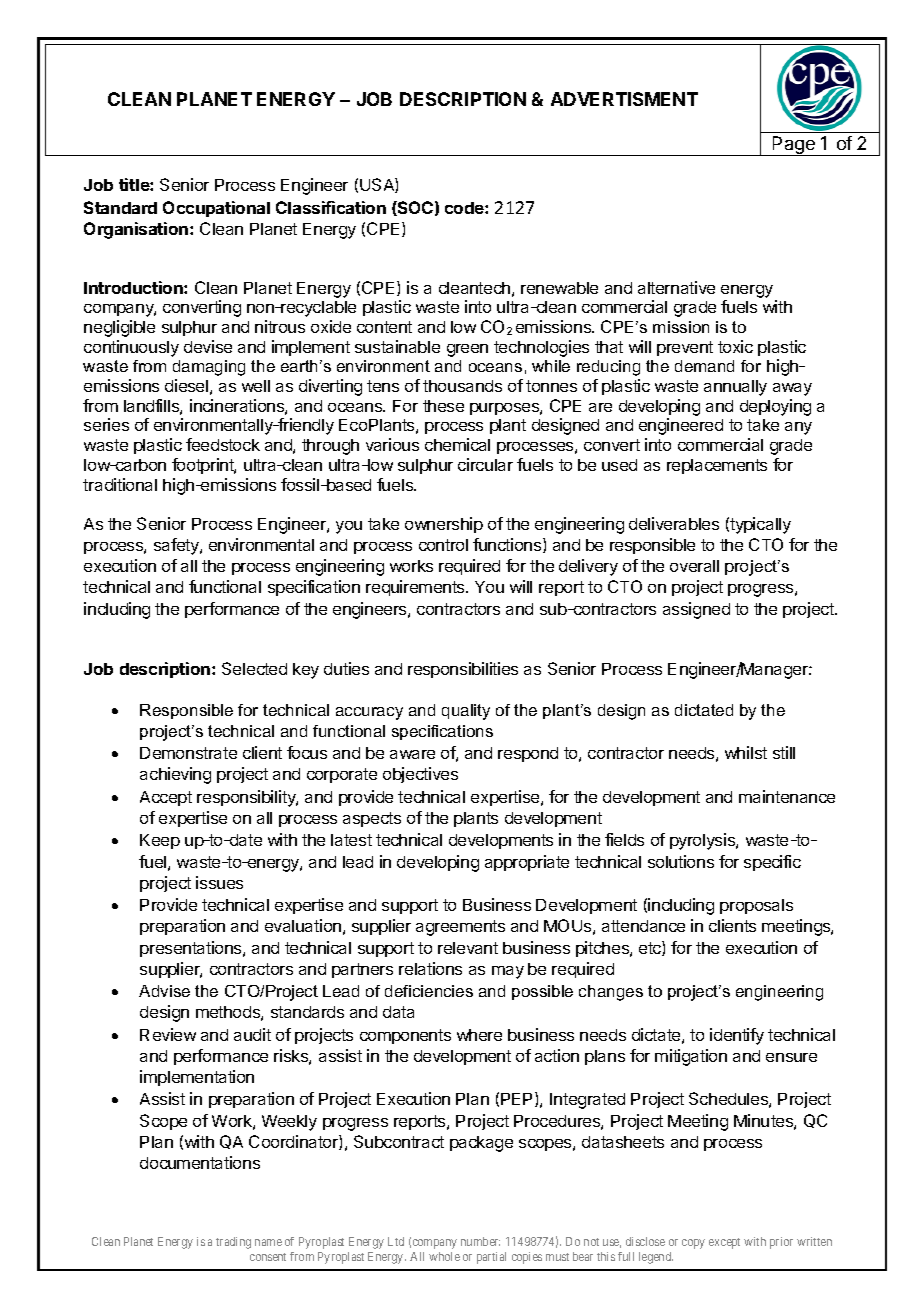  Describe the element at coordinates (465, 208) in the image. I see `code` at that location.
